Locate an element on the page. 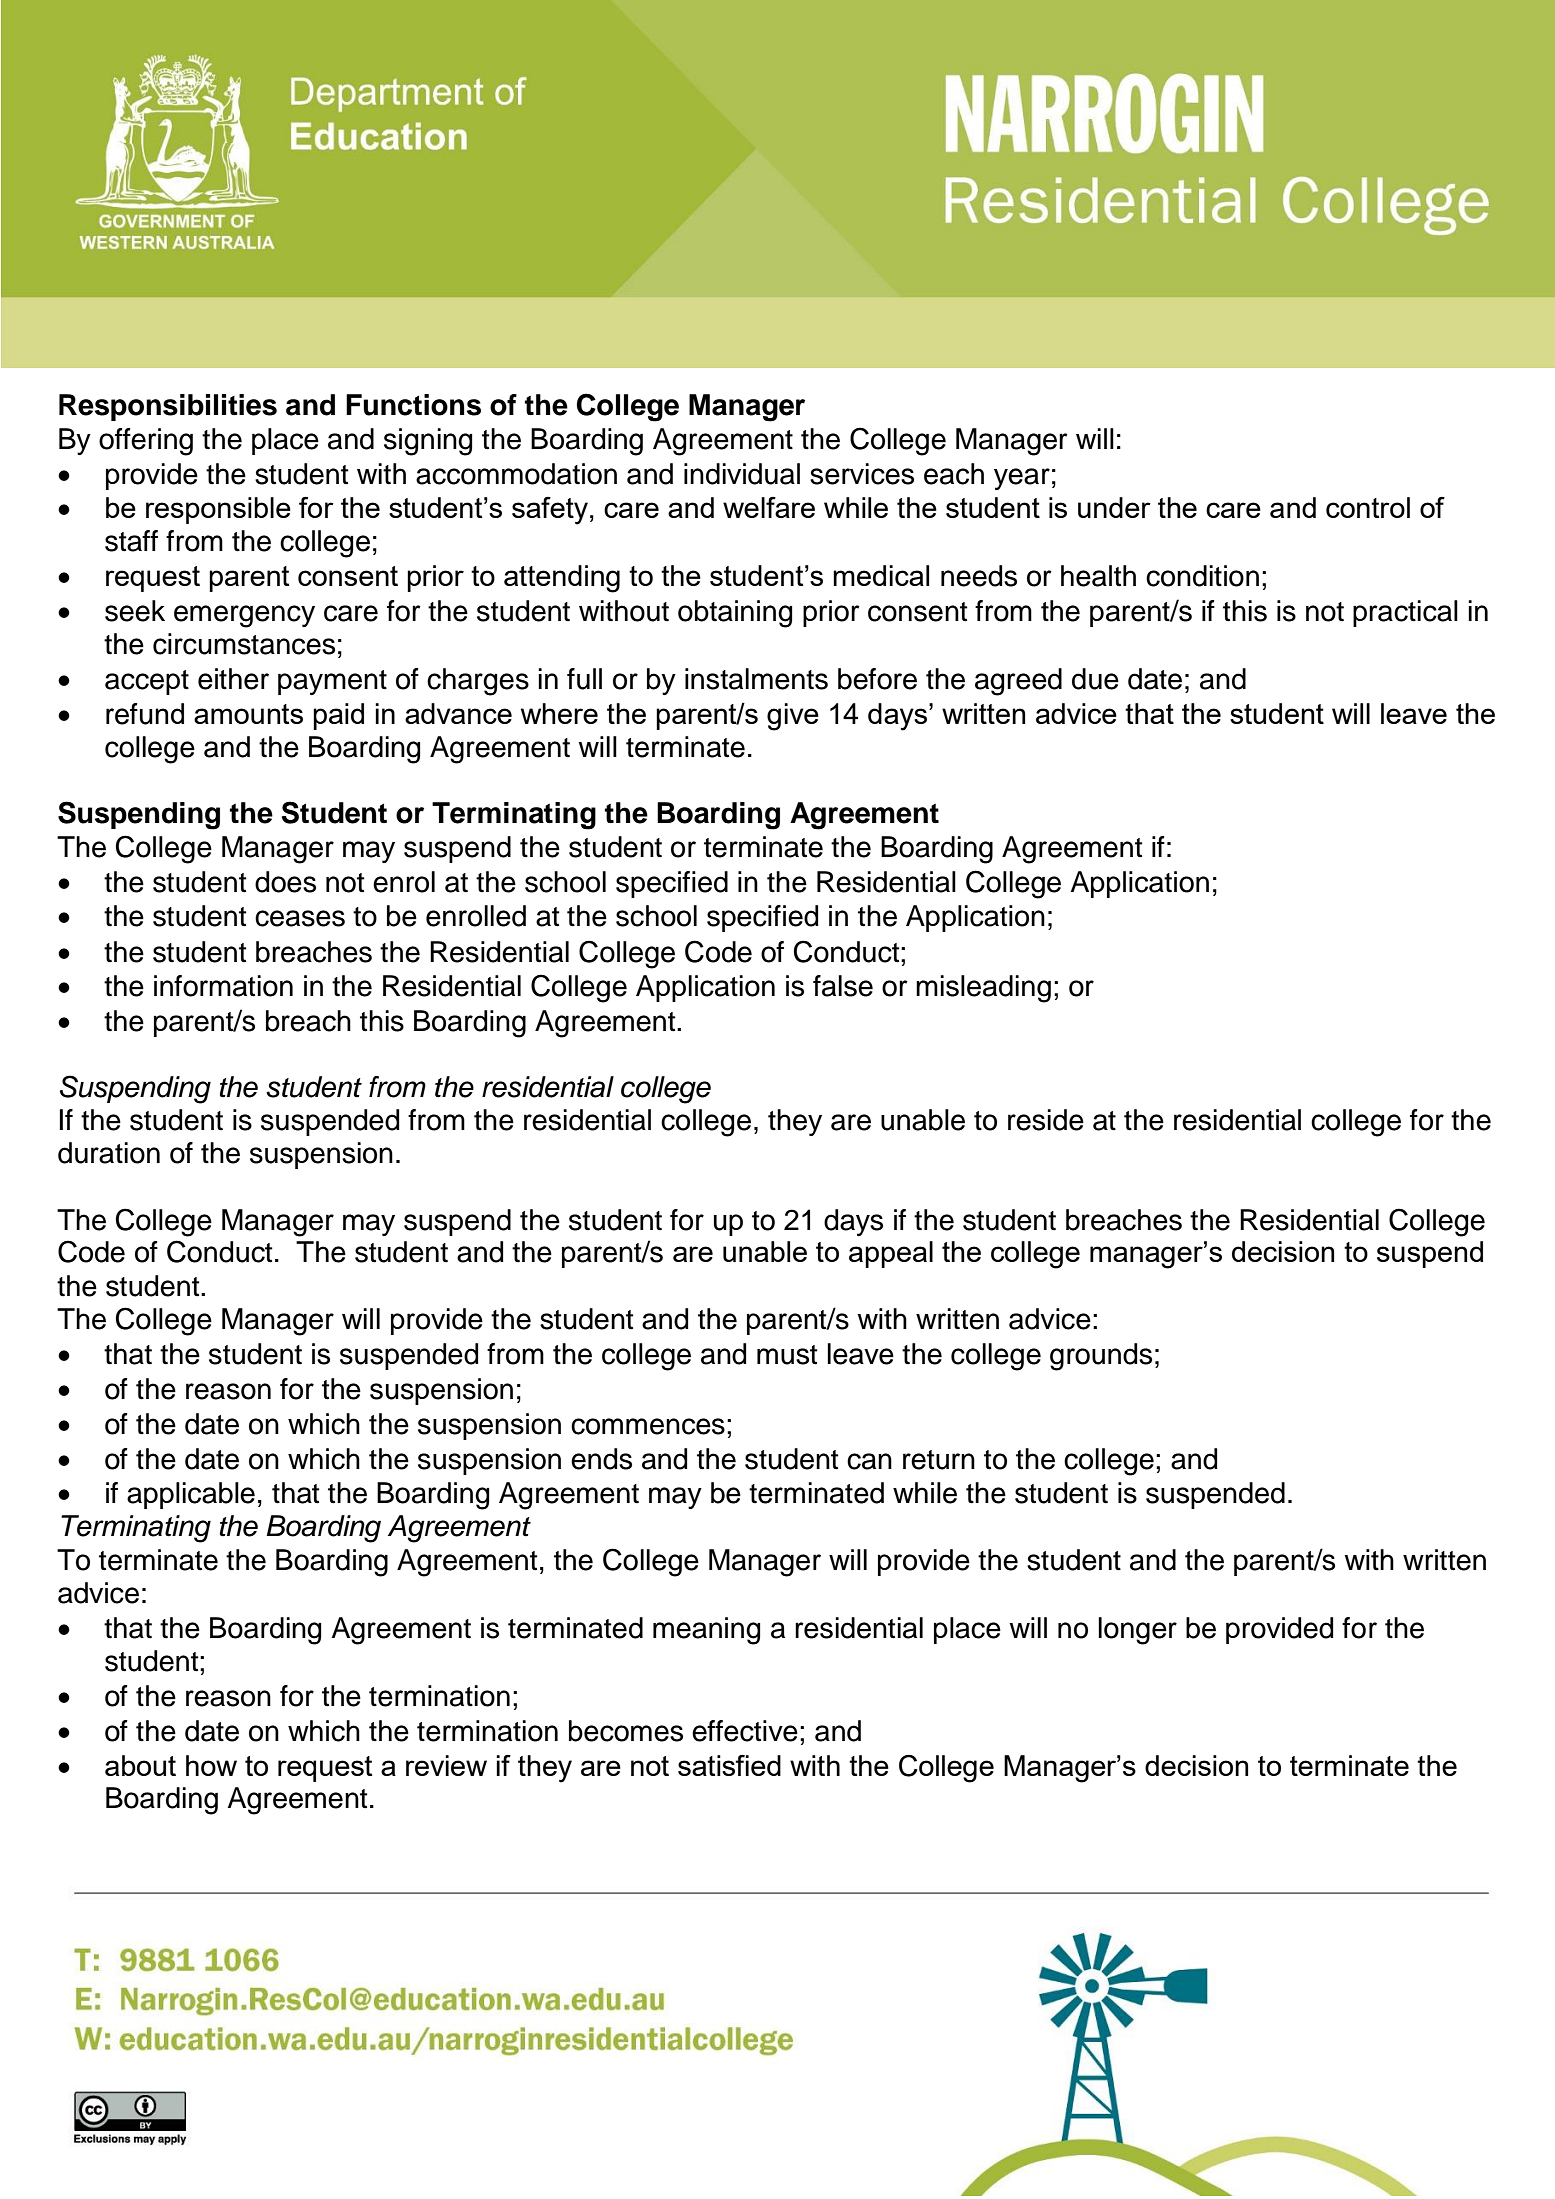 The width and height of the document is (1555, 2199). offering is located at coordinates (146, 442).
